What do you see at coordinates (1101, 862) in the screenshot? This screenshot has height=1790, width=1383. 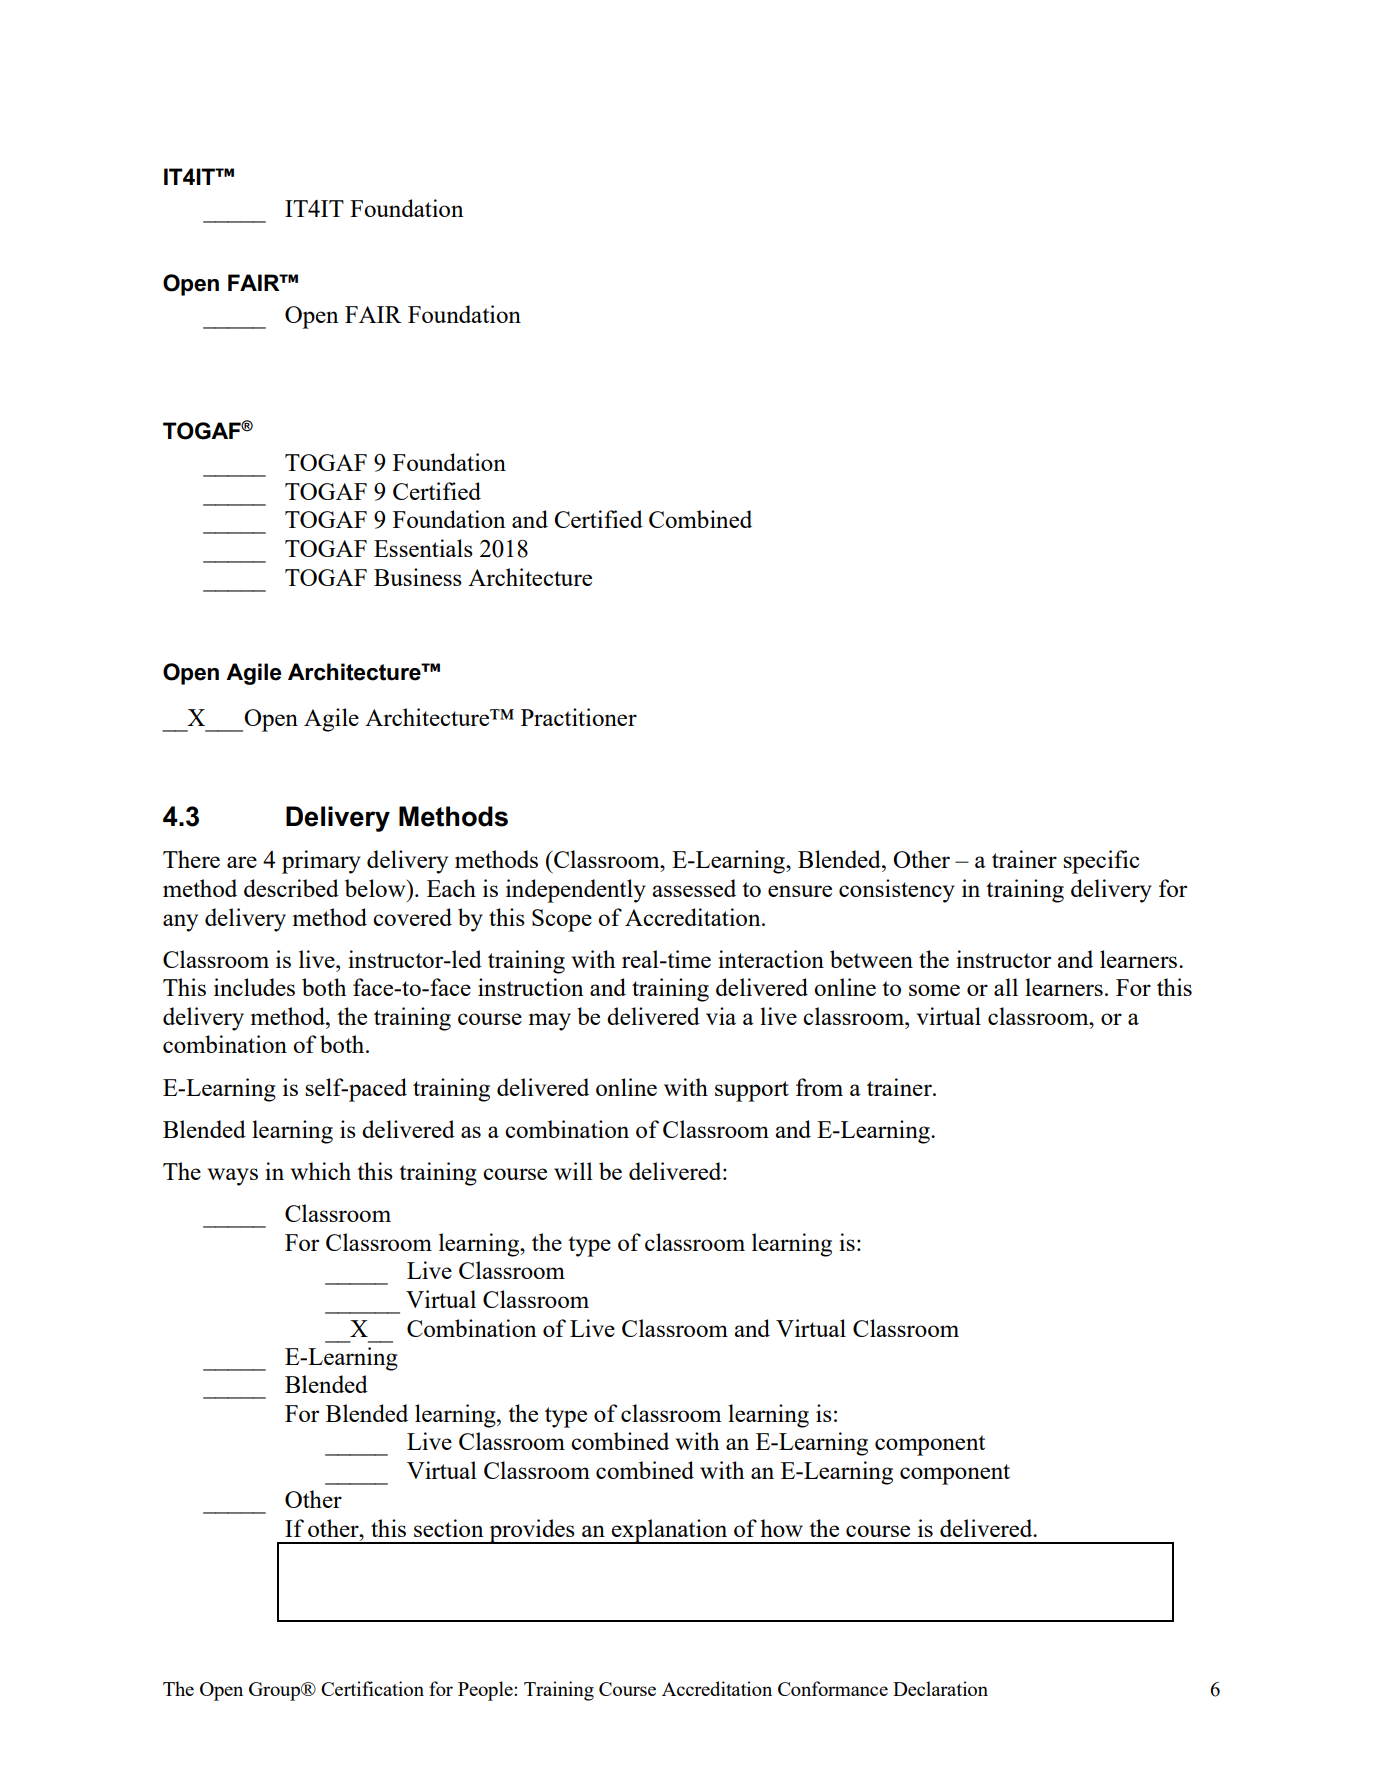 I see `specific` at bounding box center [1101, 862].
